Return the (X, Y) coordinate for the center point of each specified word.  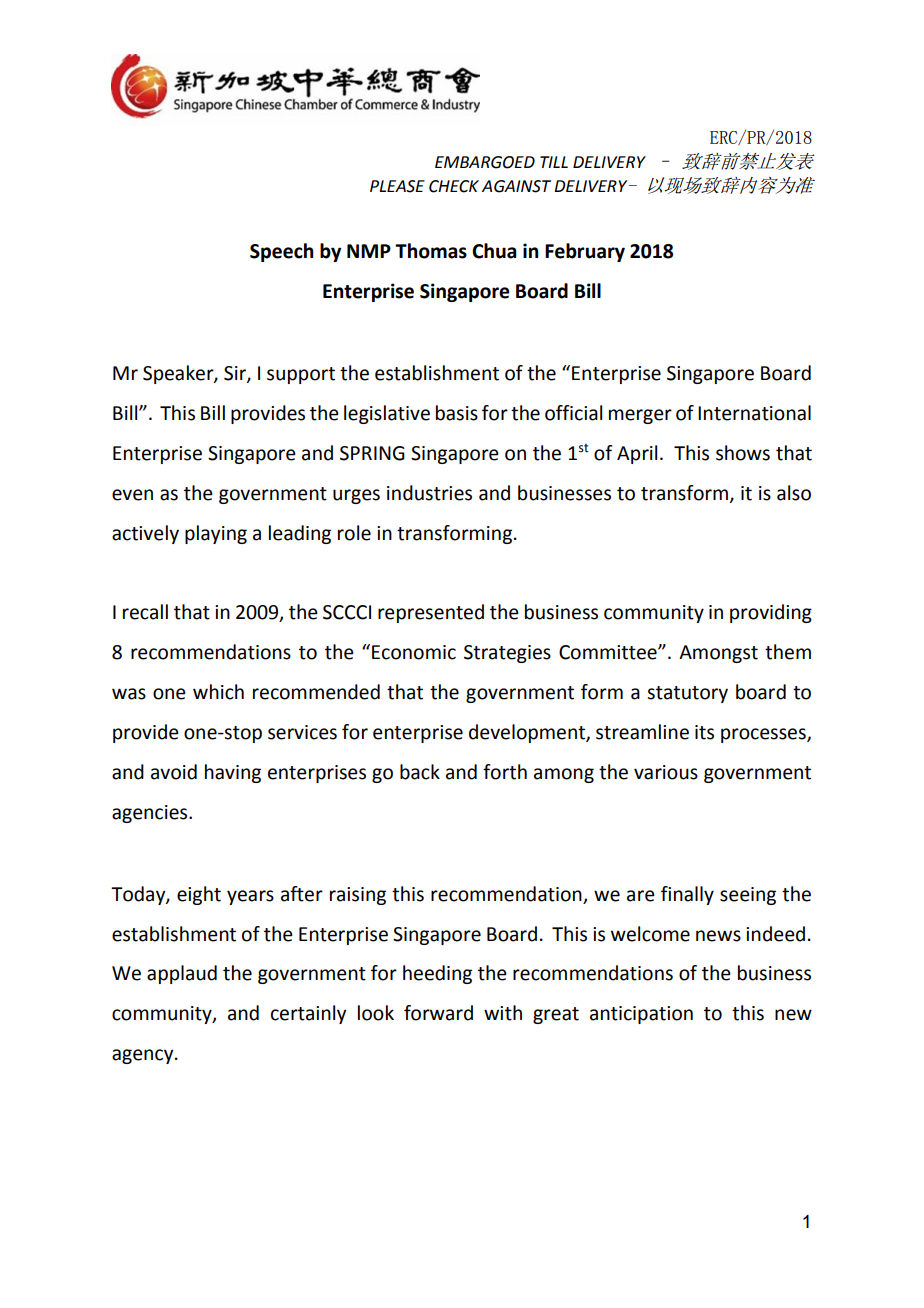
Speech (281, 252)
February (585, 252)
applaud (182, 974)
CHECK (454, 186)
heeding (437, 974)
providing (771, 613)
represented (431, 613)
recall (145, 612)
